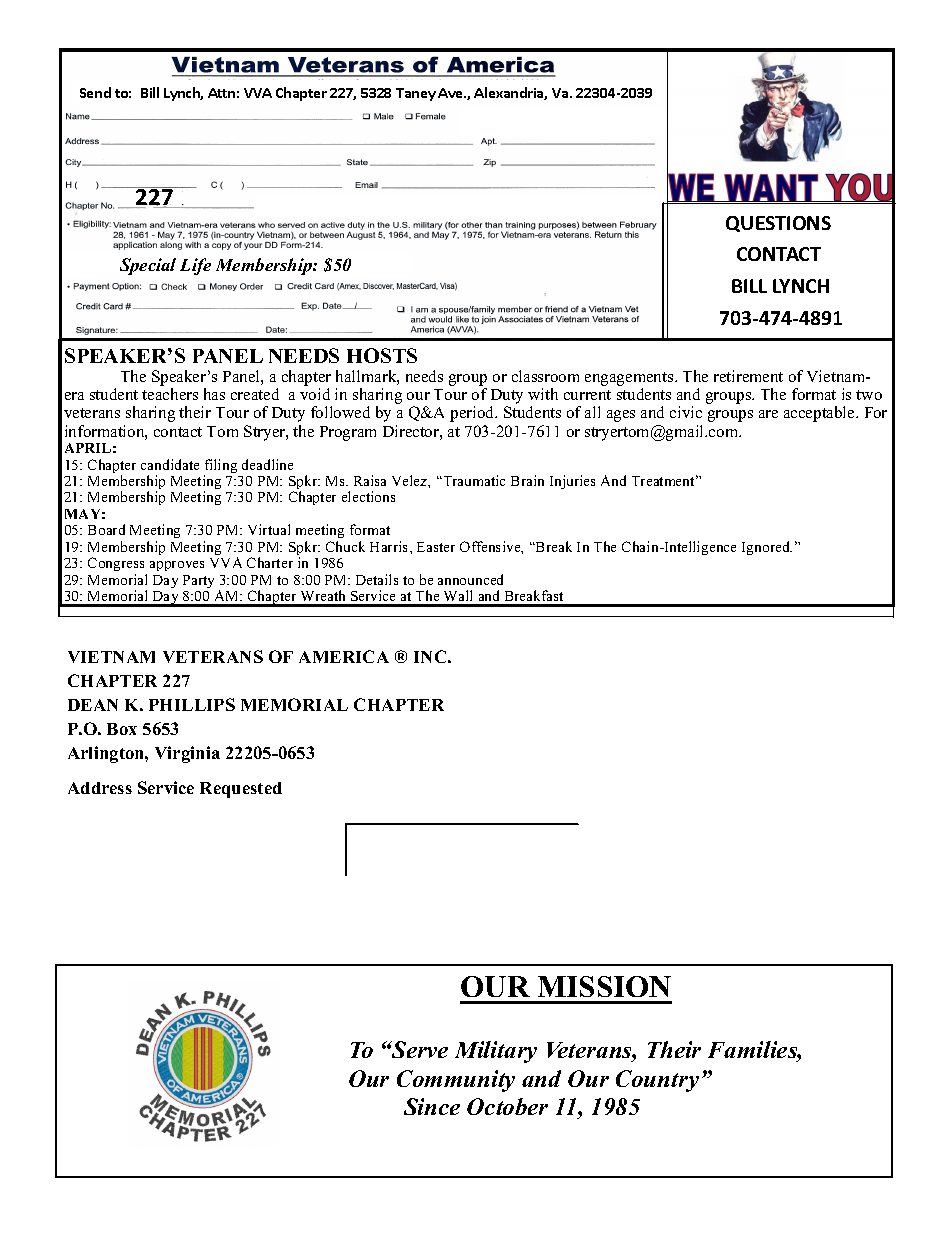  What do you see at coordinates (778, 224) in the screenshot?
I see `QUESTIONS` at bounding box center [778, 224].
